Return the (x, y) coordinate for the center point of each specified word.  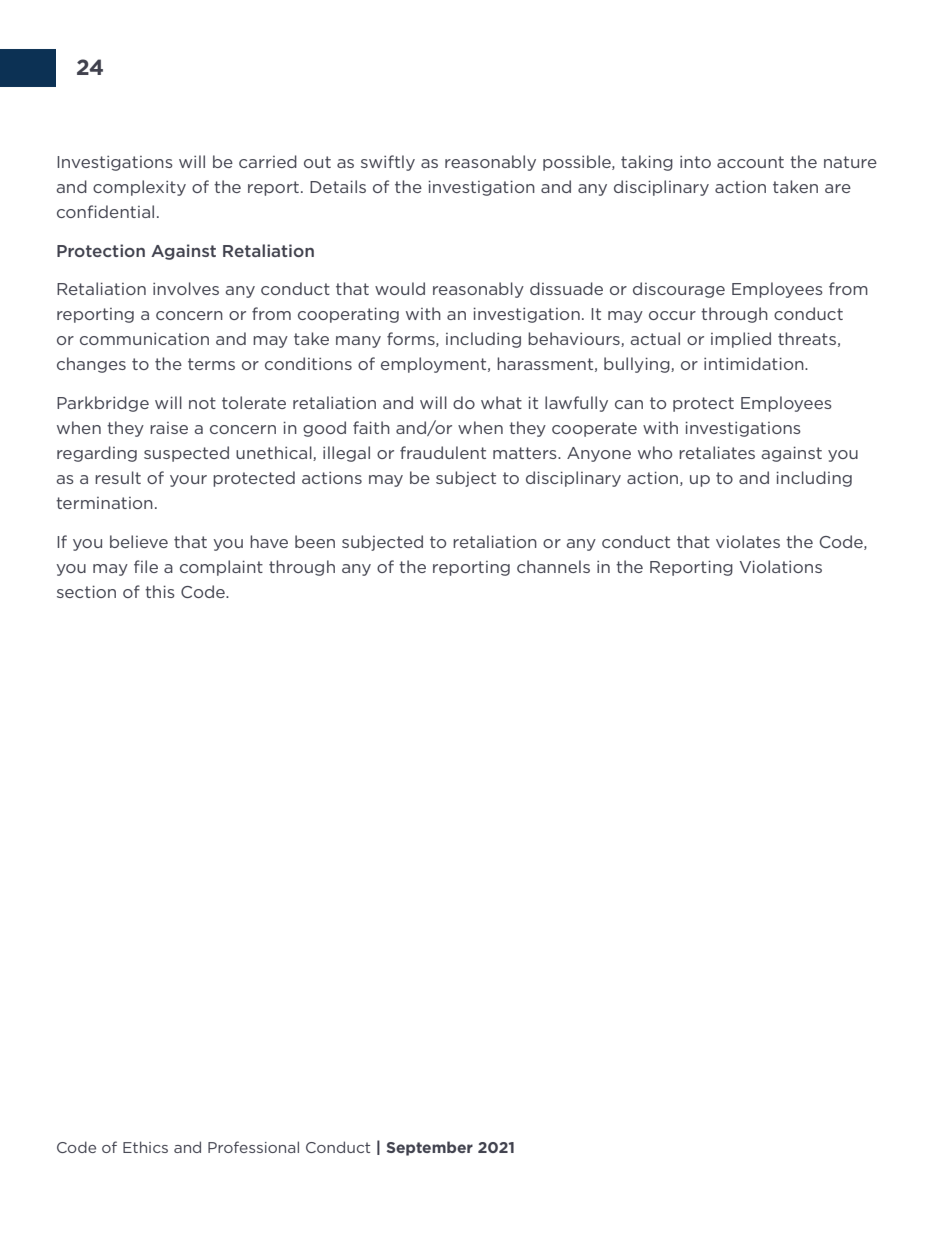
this (160, 591)
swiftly (388, 163)
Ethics (145, 1147)
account (750, 162)
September (430, 1148)
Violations (781, 566)
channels (553, 566)
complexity (139, 188)
